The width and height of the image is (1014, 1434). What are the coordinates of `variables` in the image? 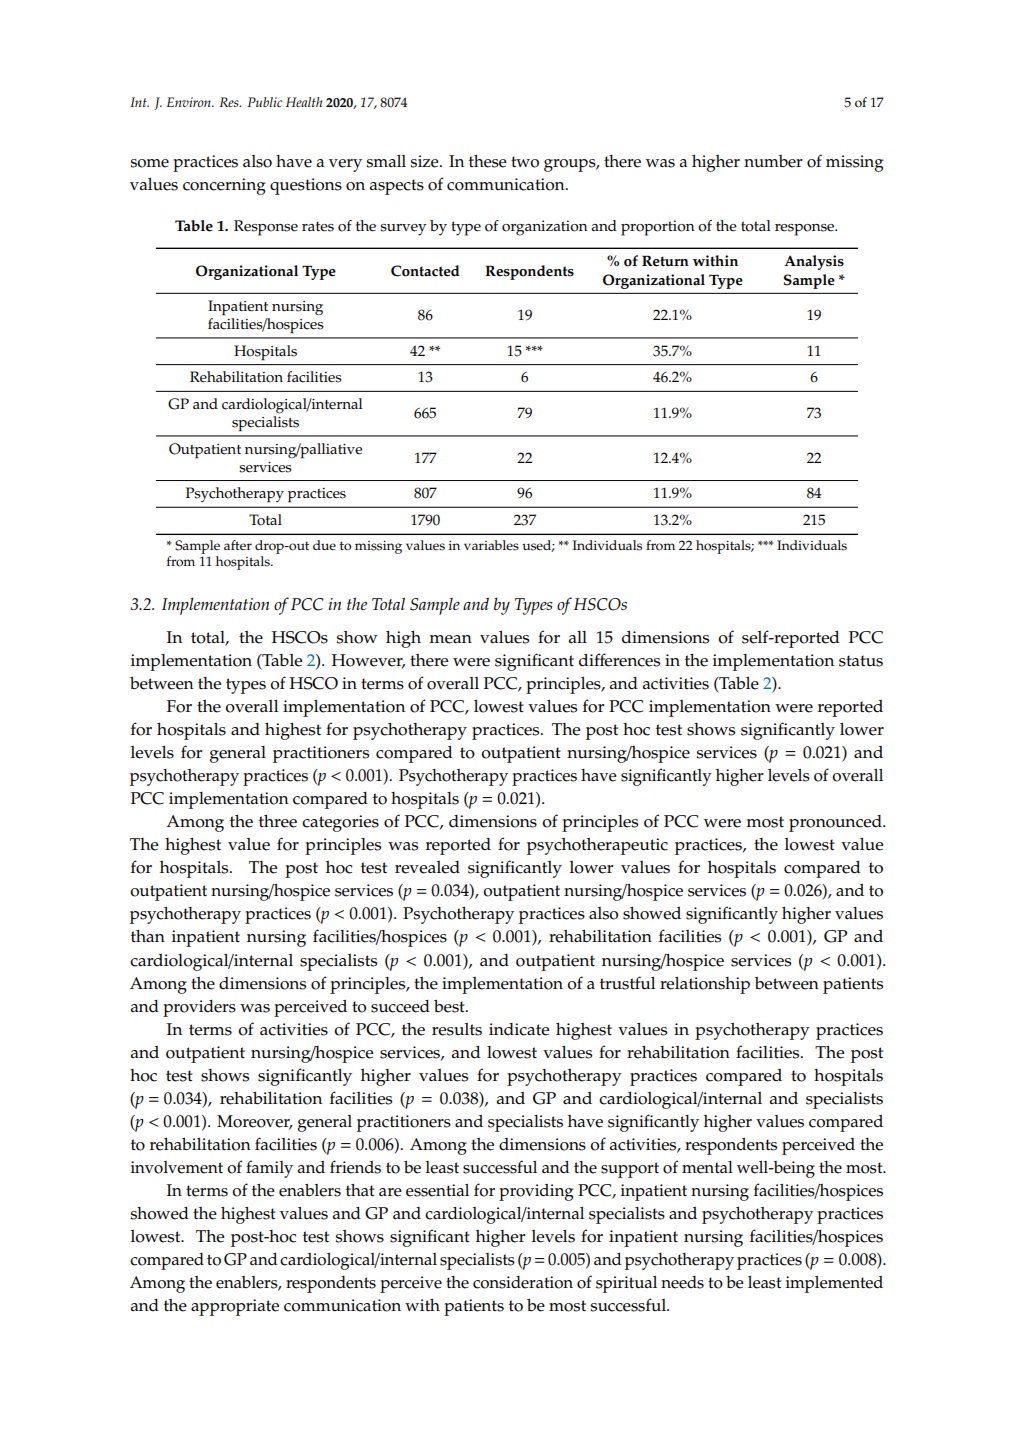 It's located at (491, 545).
